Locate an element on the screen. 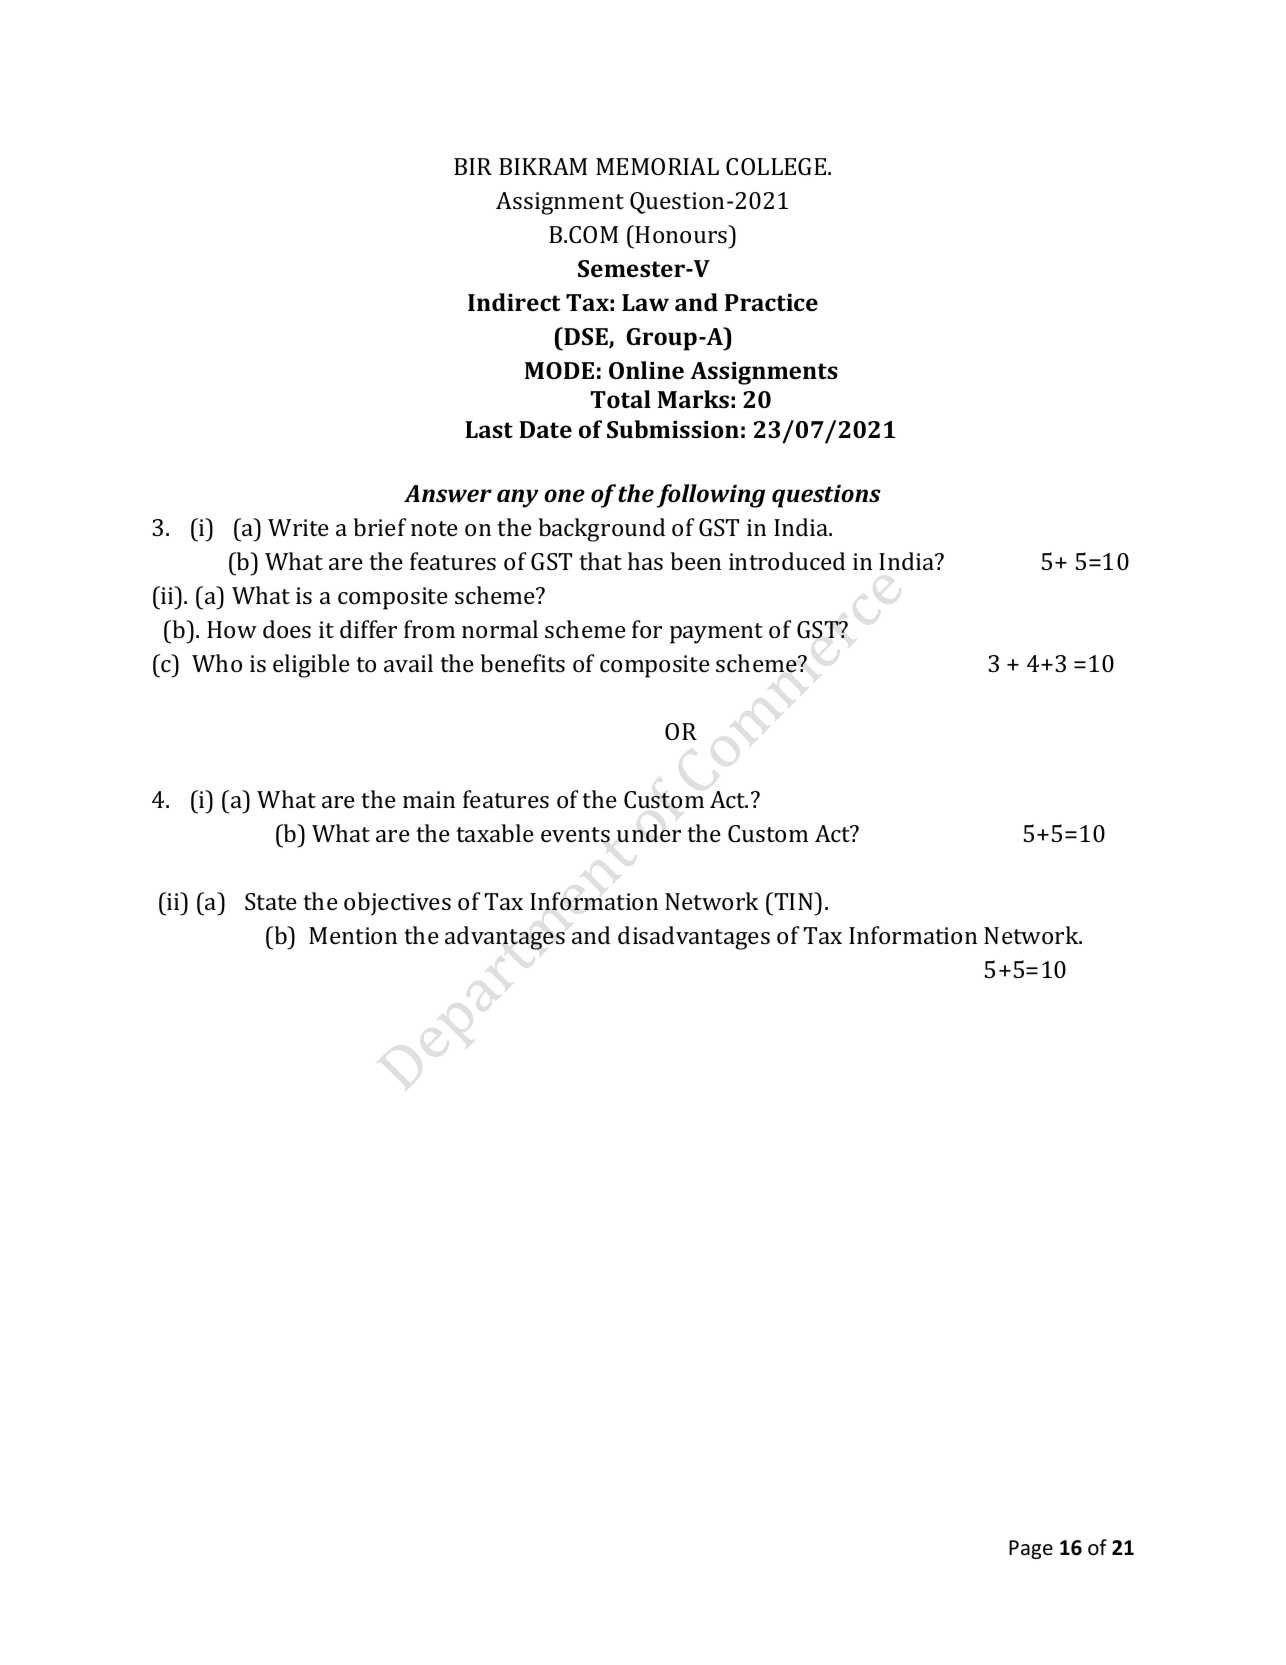 Image resolution: width=1286 pixels, height=1665 pixels. BIR is located at coordinates (473, 166).
